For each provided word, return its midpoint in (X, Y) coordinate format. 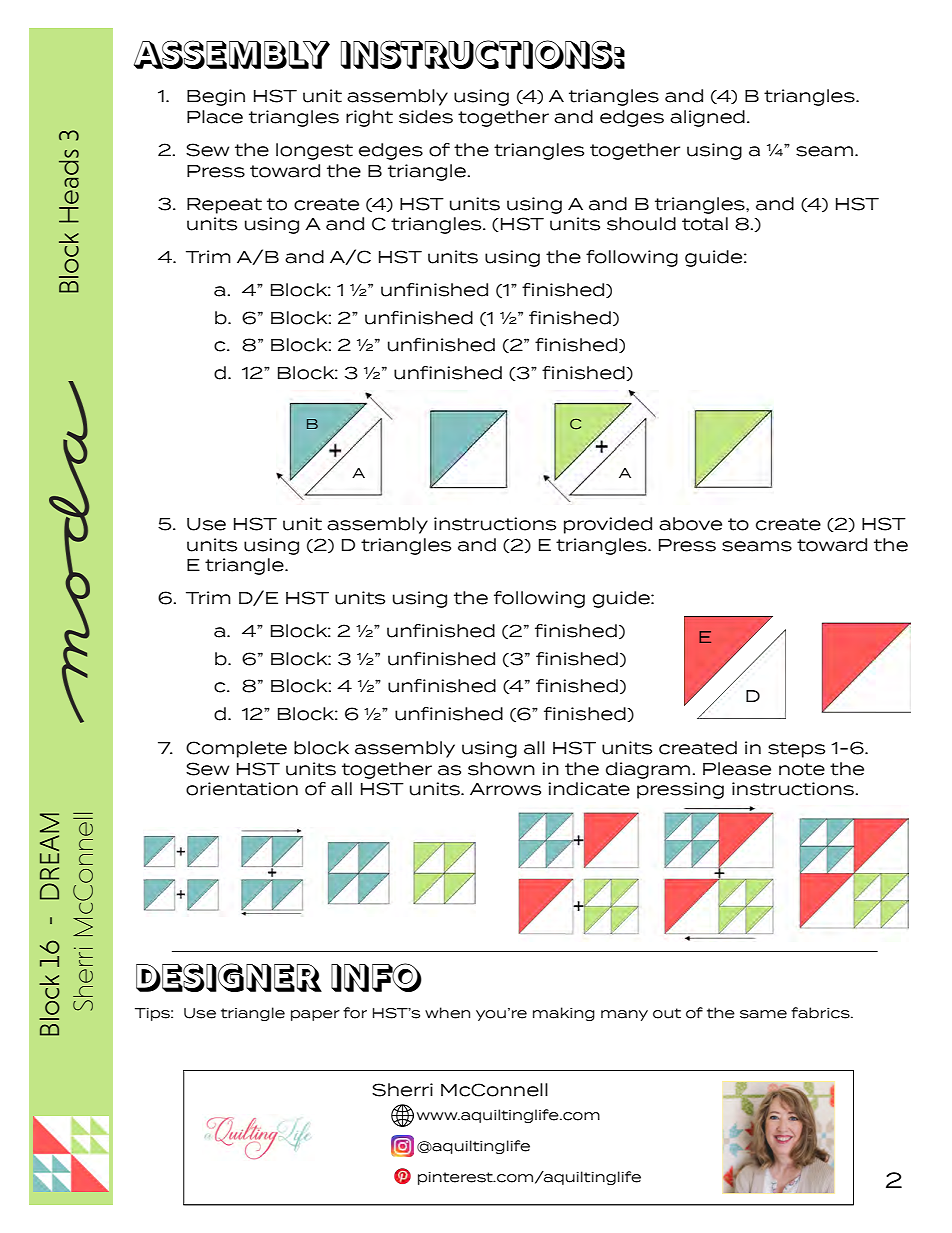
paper (315, 1015)
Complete (236, 749)
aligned (707, 118)
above (690, 524)
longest (314, 151)
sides (426, 117)
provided (608, 525)
